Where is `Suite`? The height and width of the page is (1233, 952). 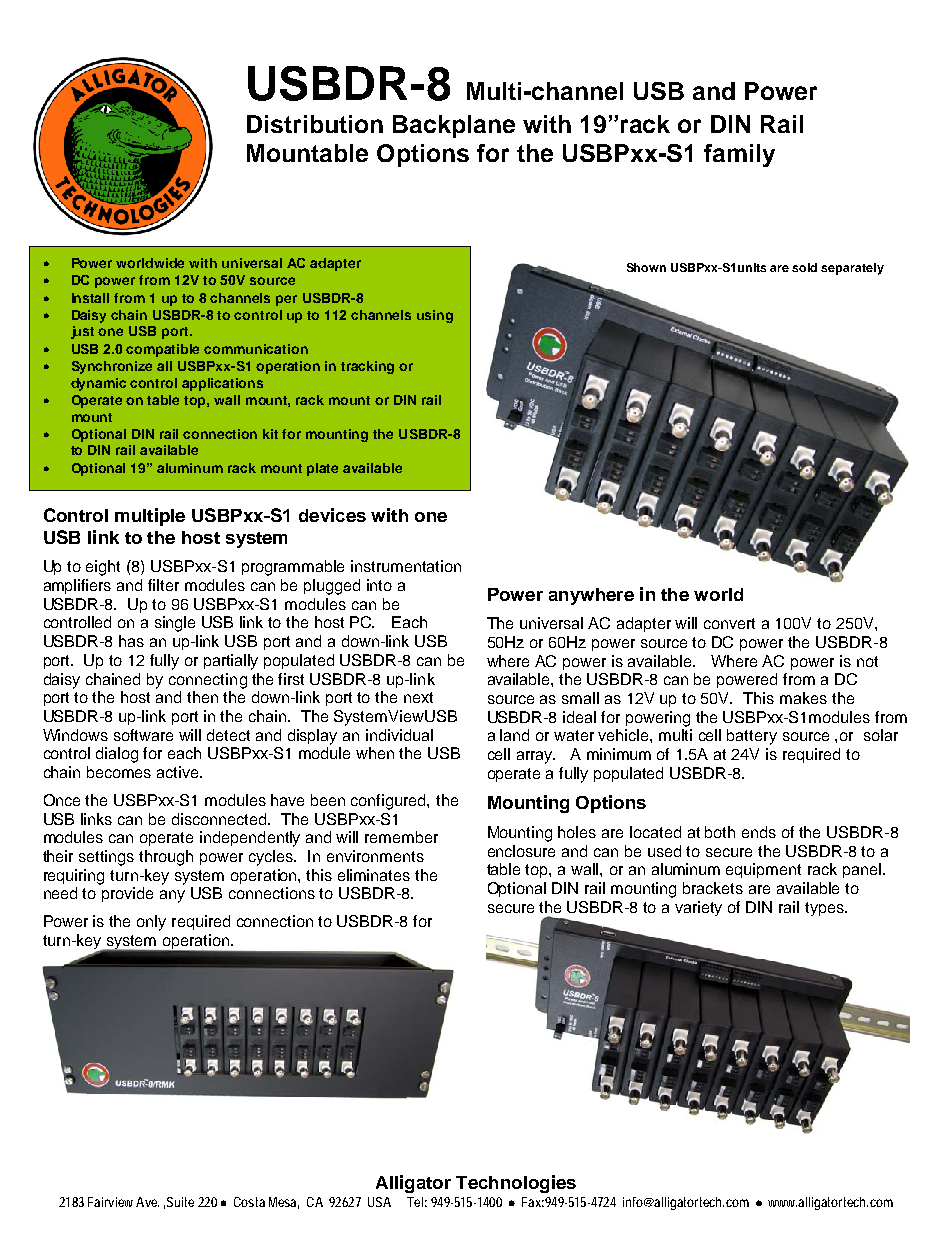 Suite is located at coordinates (180, 1202).
